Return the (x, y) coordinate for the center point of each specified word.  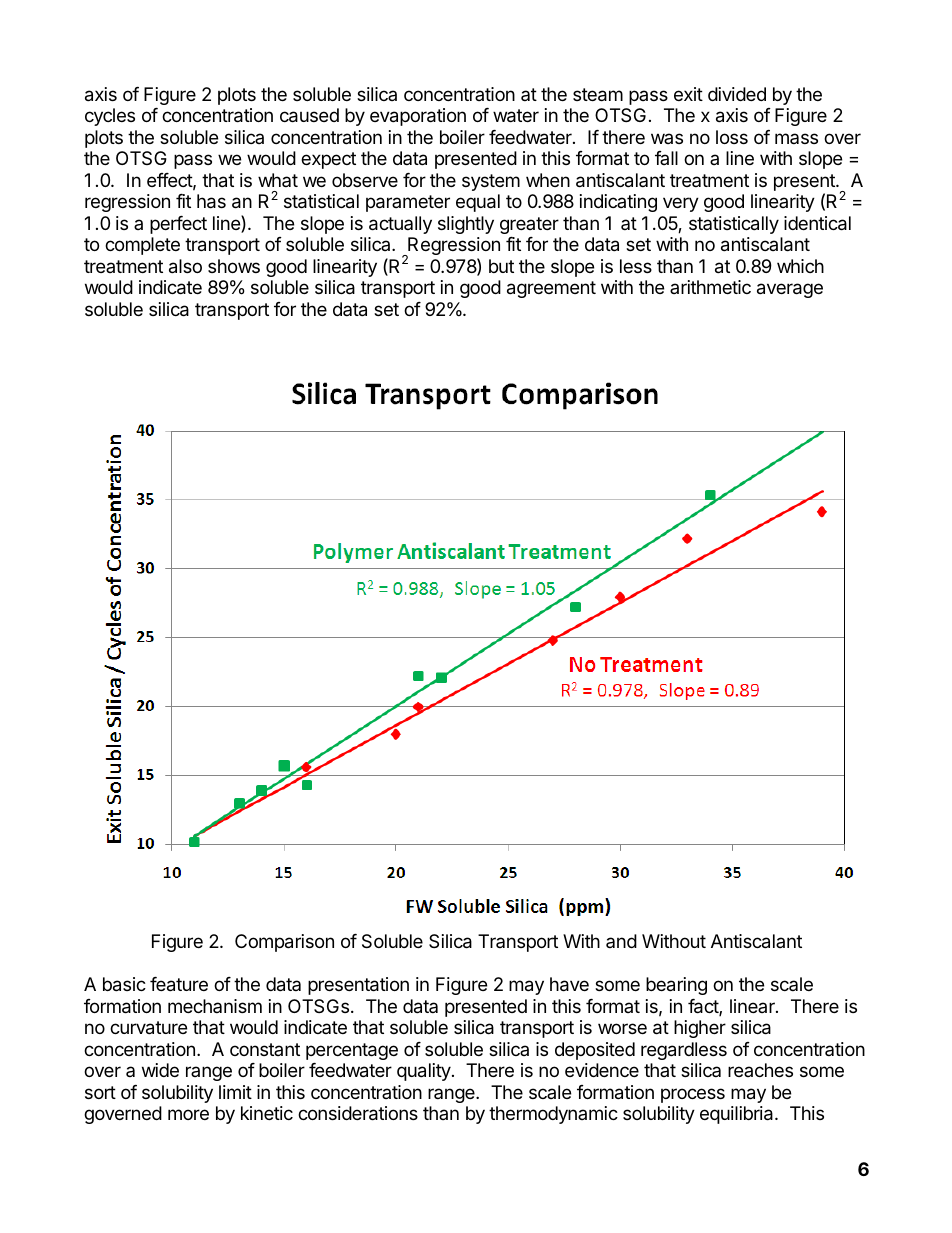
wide (160, 1070)
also (185, 266)
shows (234, 266)
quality (425, 1072)
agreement (551, 289)
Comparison (284, 943)
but (501, 266)
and (621, 941)
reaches (760, 1070)
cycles (110, 117)
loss (732, 137)
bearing (676, 986)
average (790, 290)
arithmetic (710, 287)
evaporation (418, 117)
